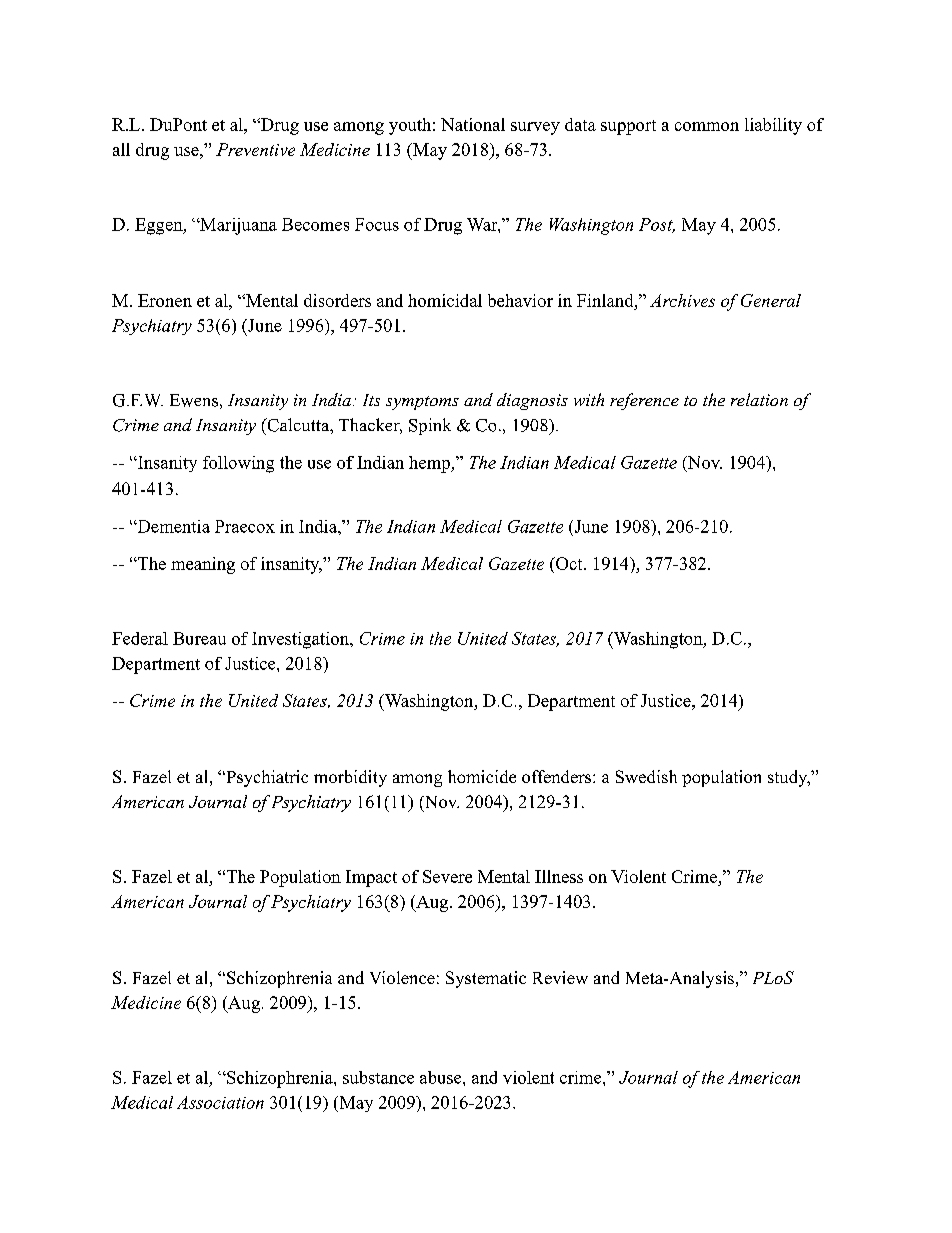 The width and height of the image is (952, 1233). I want to click on abuse, so click(442, 1077).
